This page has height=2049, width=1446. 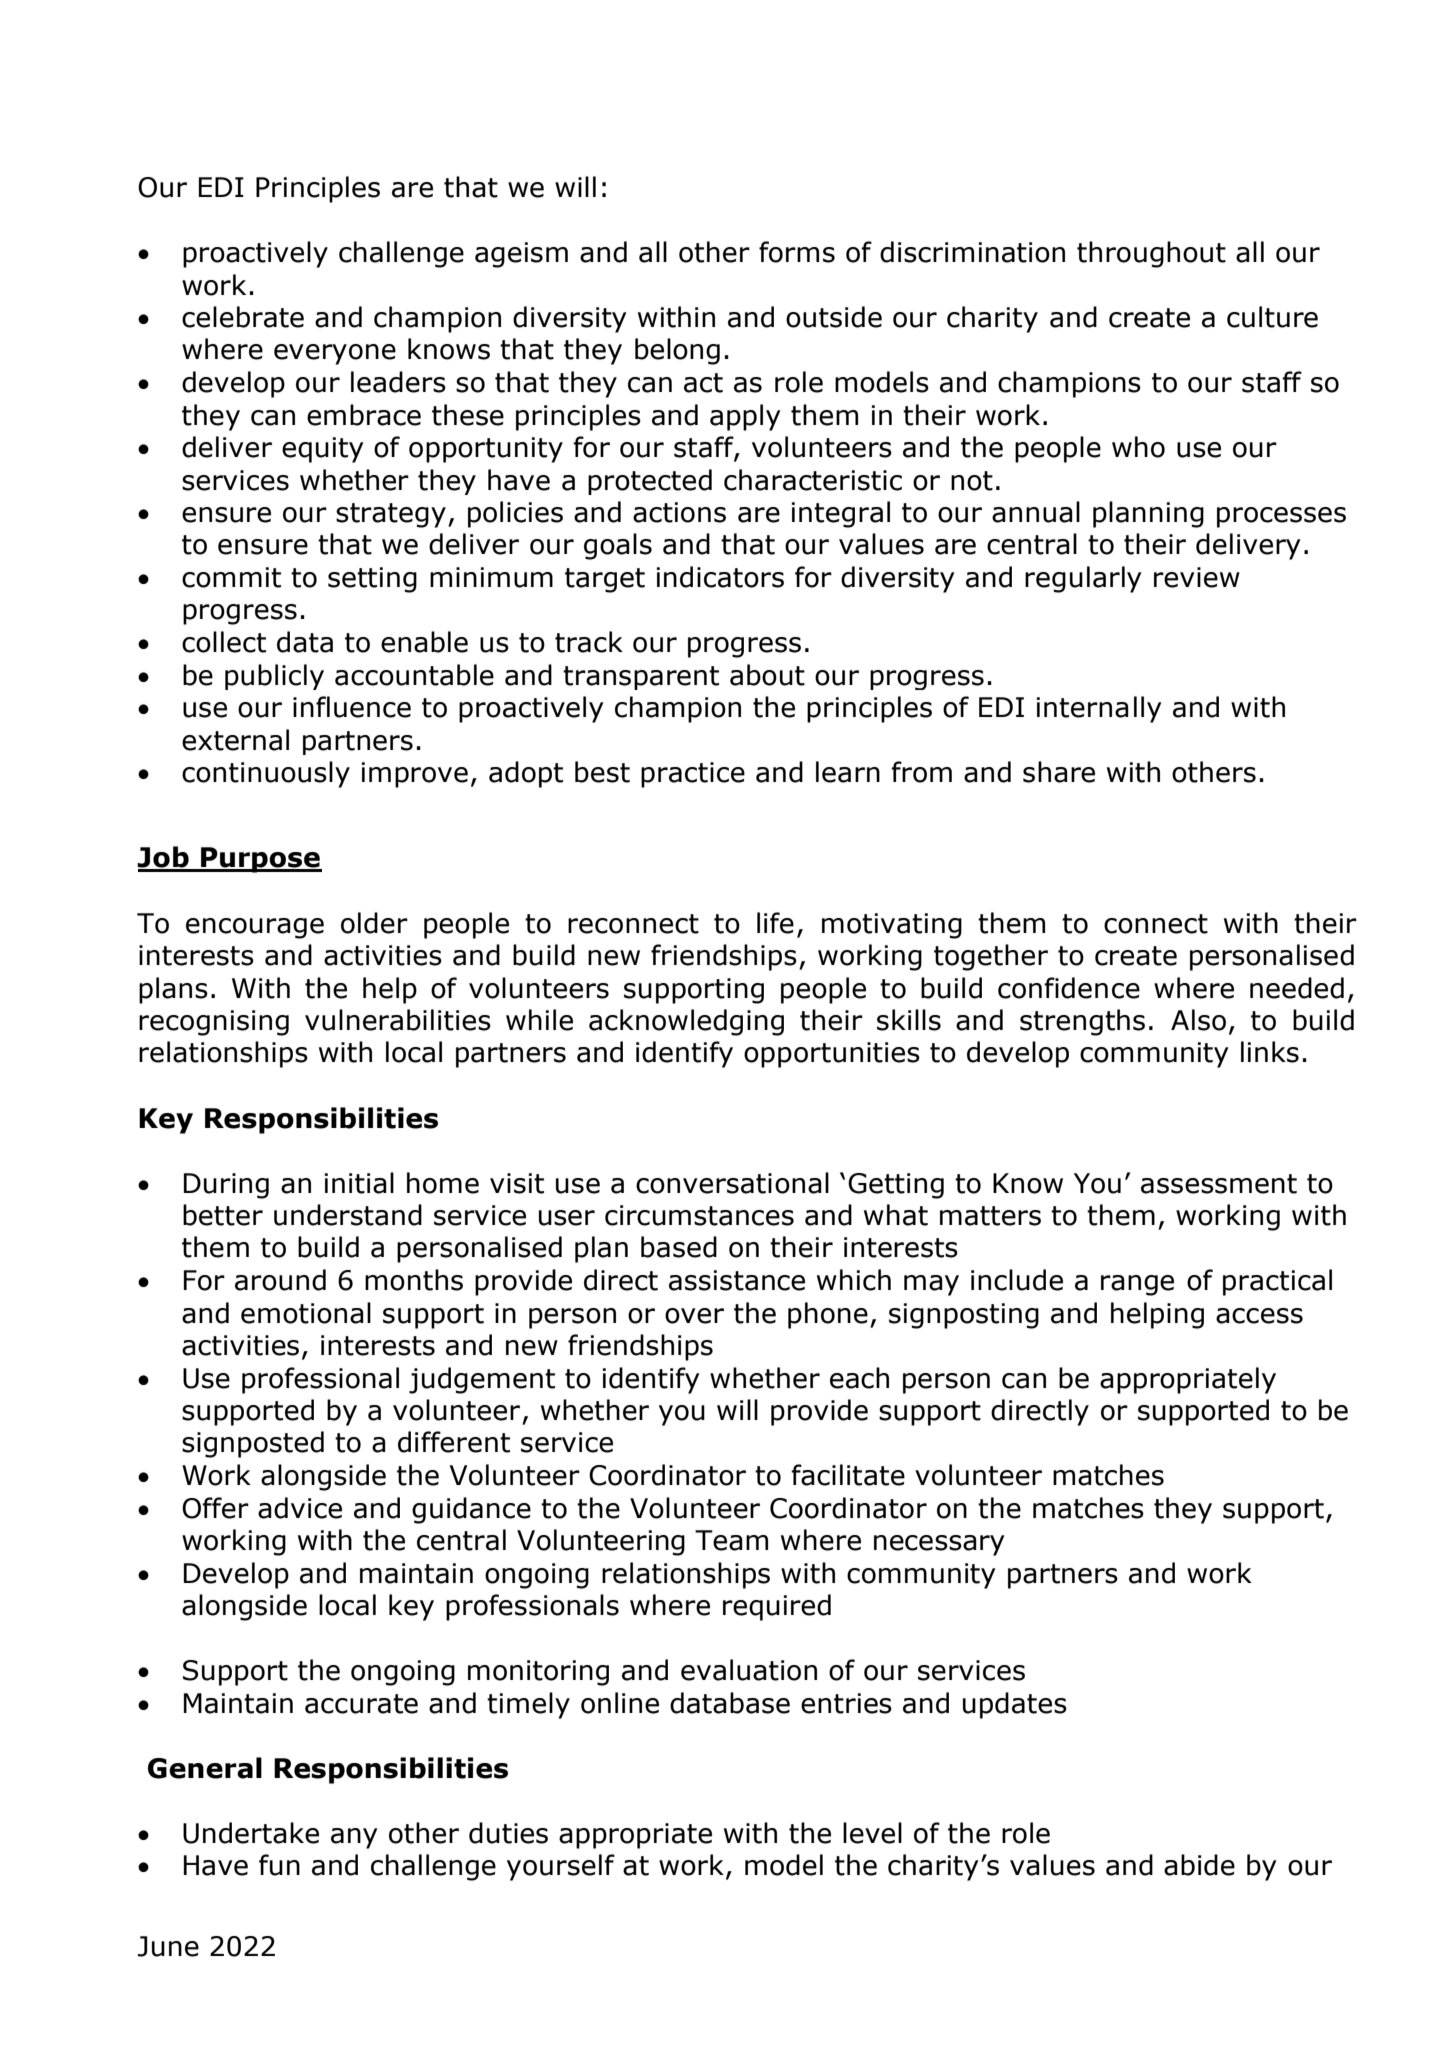 I want to click on initial, so click(x=359, y=1183).
